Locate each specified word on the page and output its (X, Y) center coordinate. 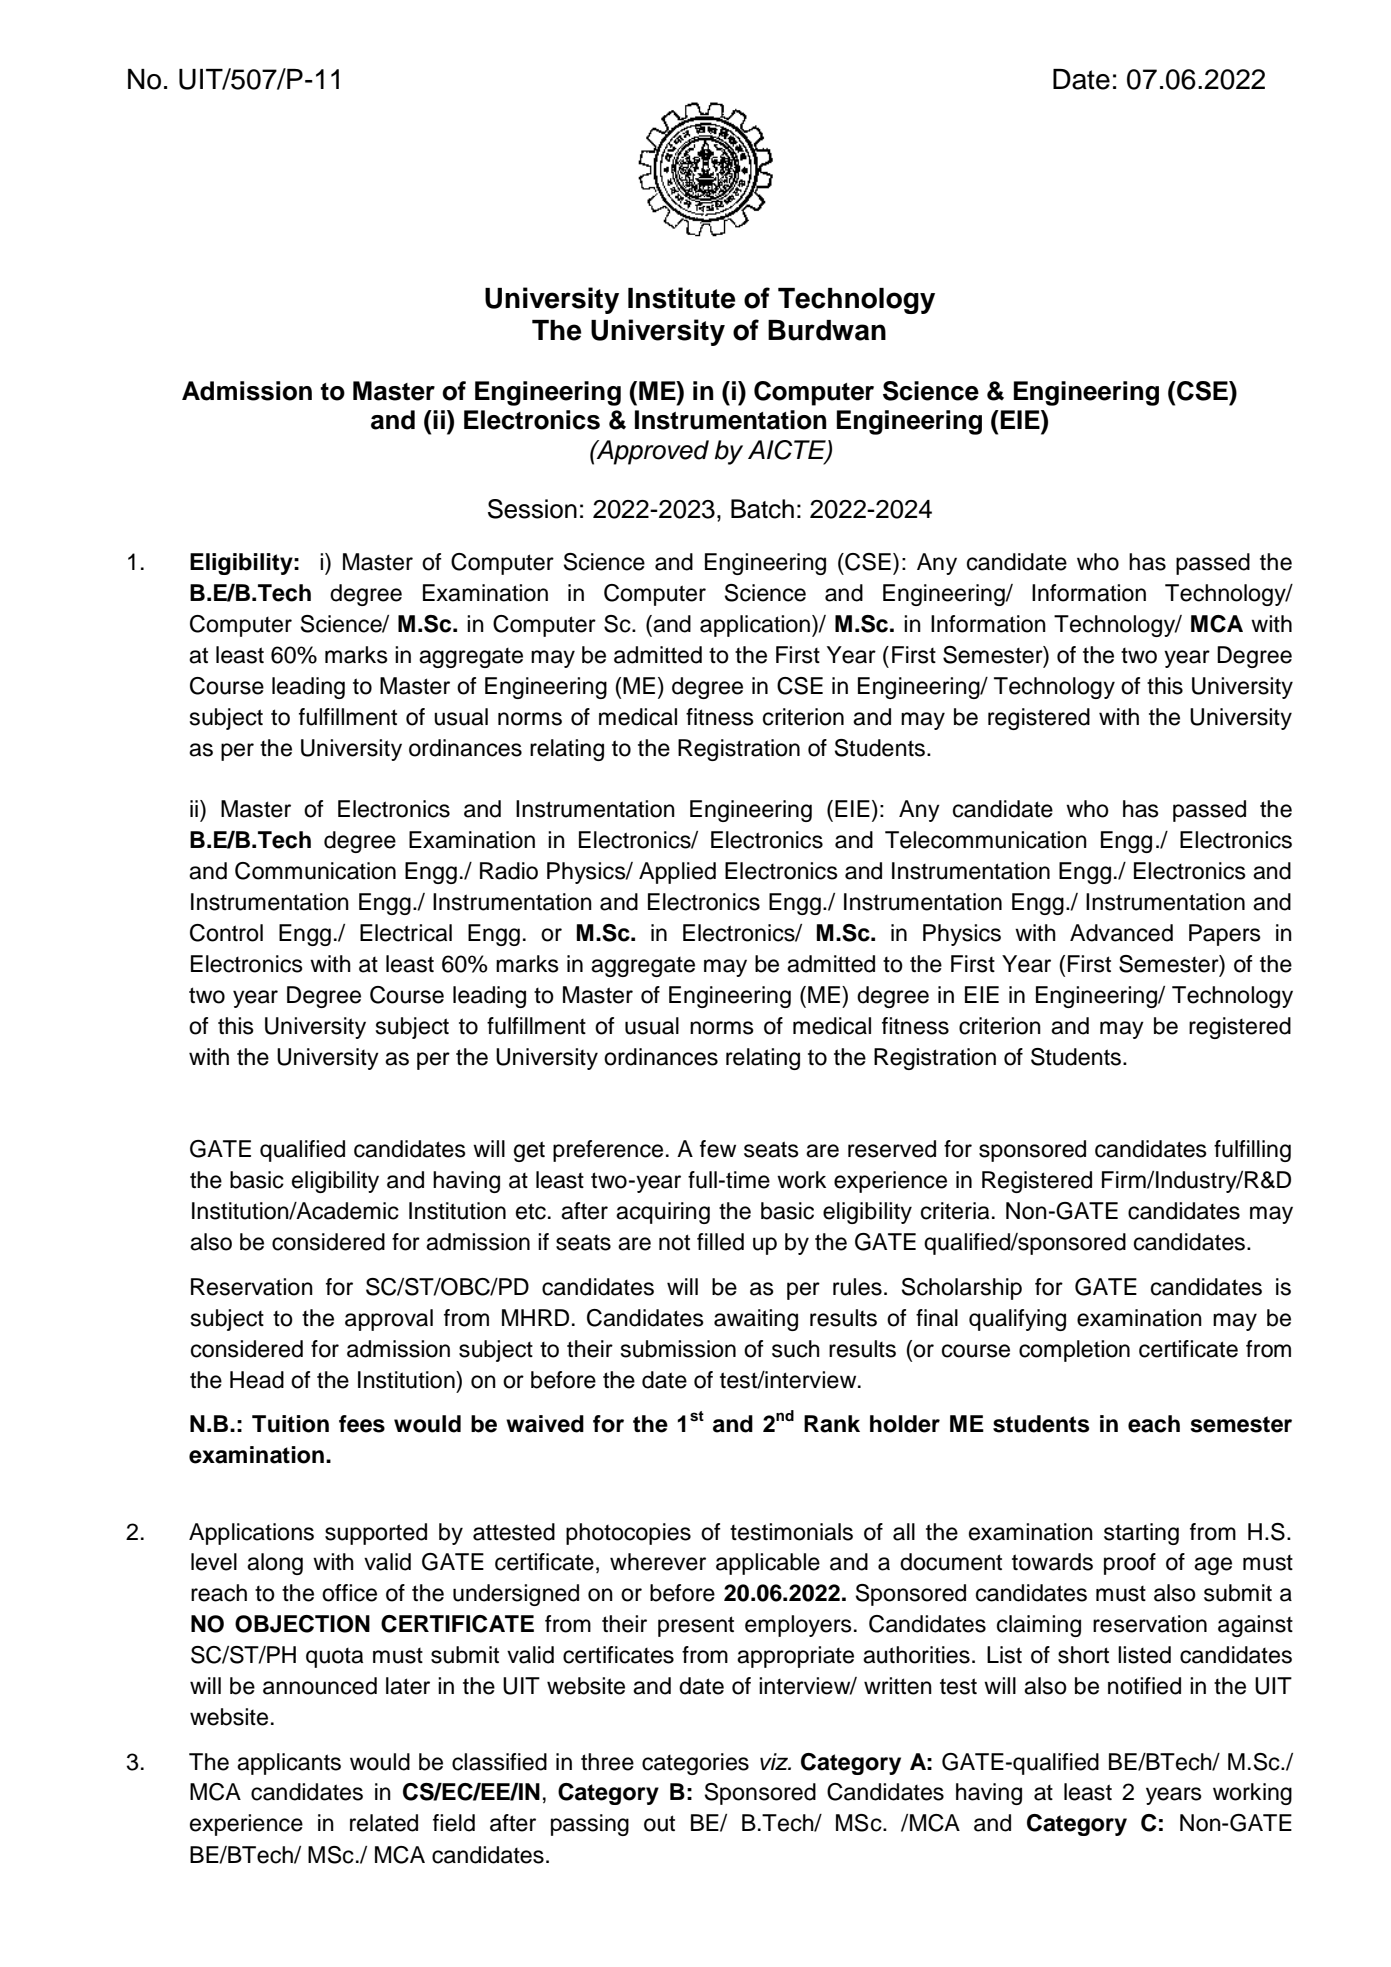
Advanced (1121, 933)
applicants (289, 1764)
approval (389, 1320)
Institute (682, 298)
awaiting (756, 1320)
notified (1144, 1686)
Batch (762, 509)
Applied (677, 873)
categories (695, 1764)
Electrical (406, 933)
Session (532, 509)
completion (1074, 1351)
